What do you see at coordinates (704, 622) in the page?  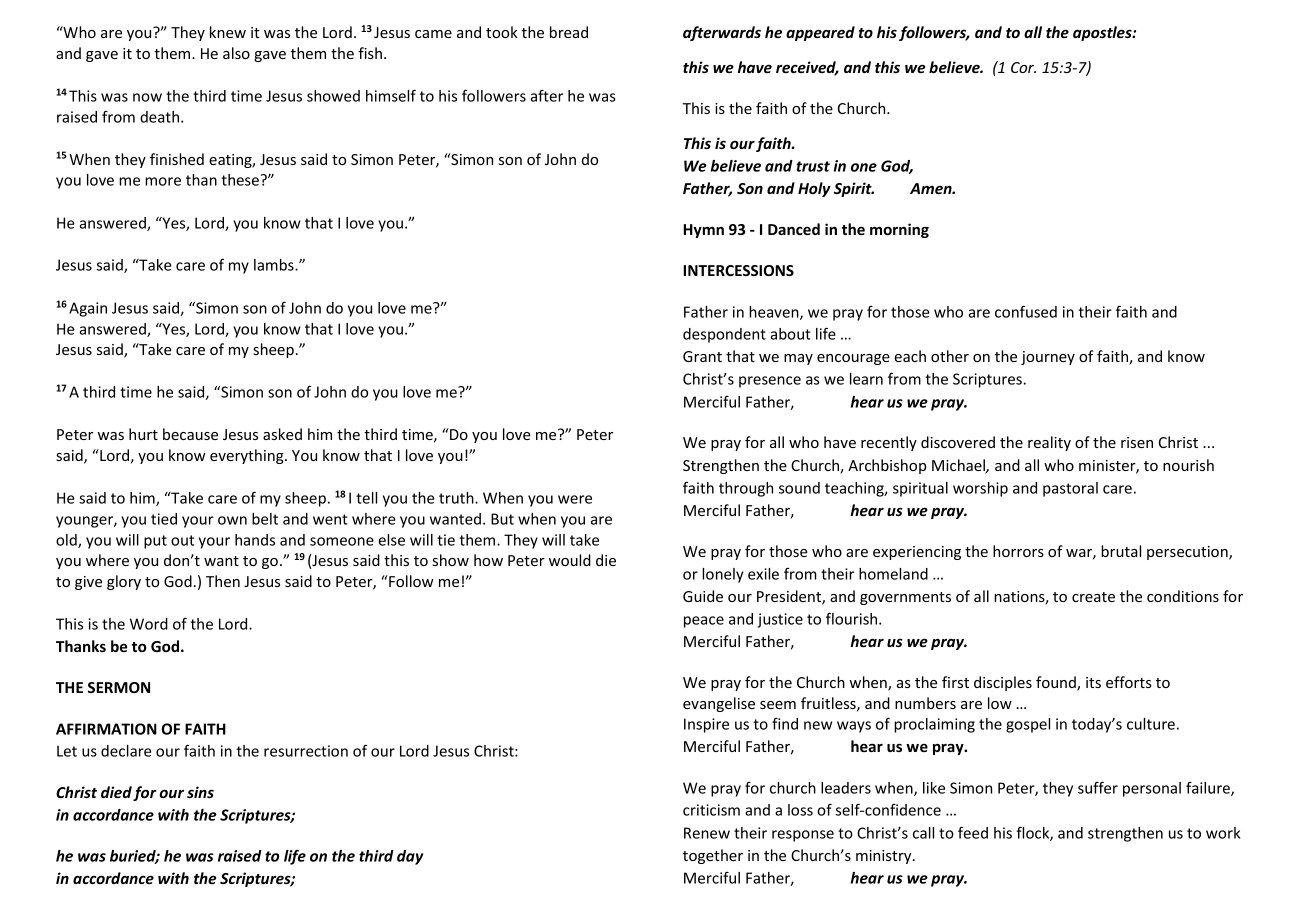 I see `peace` at bounding box center [704, 622].
